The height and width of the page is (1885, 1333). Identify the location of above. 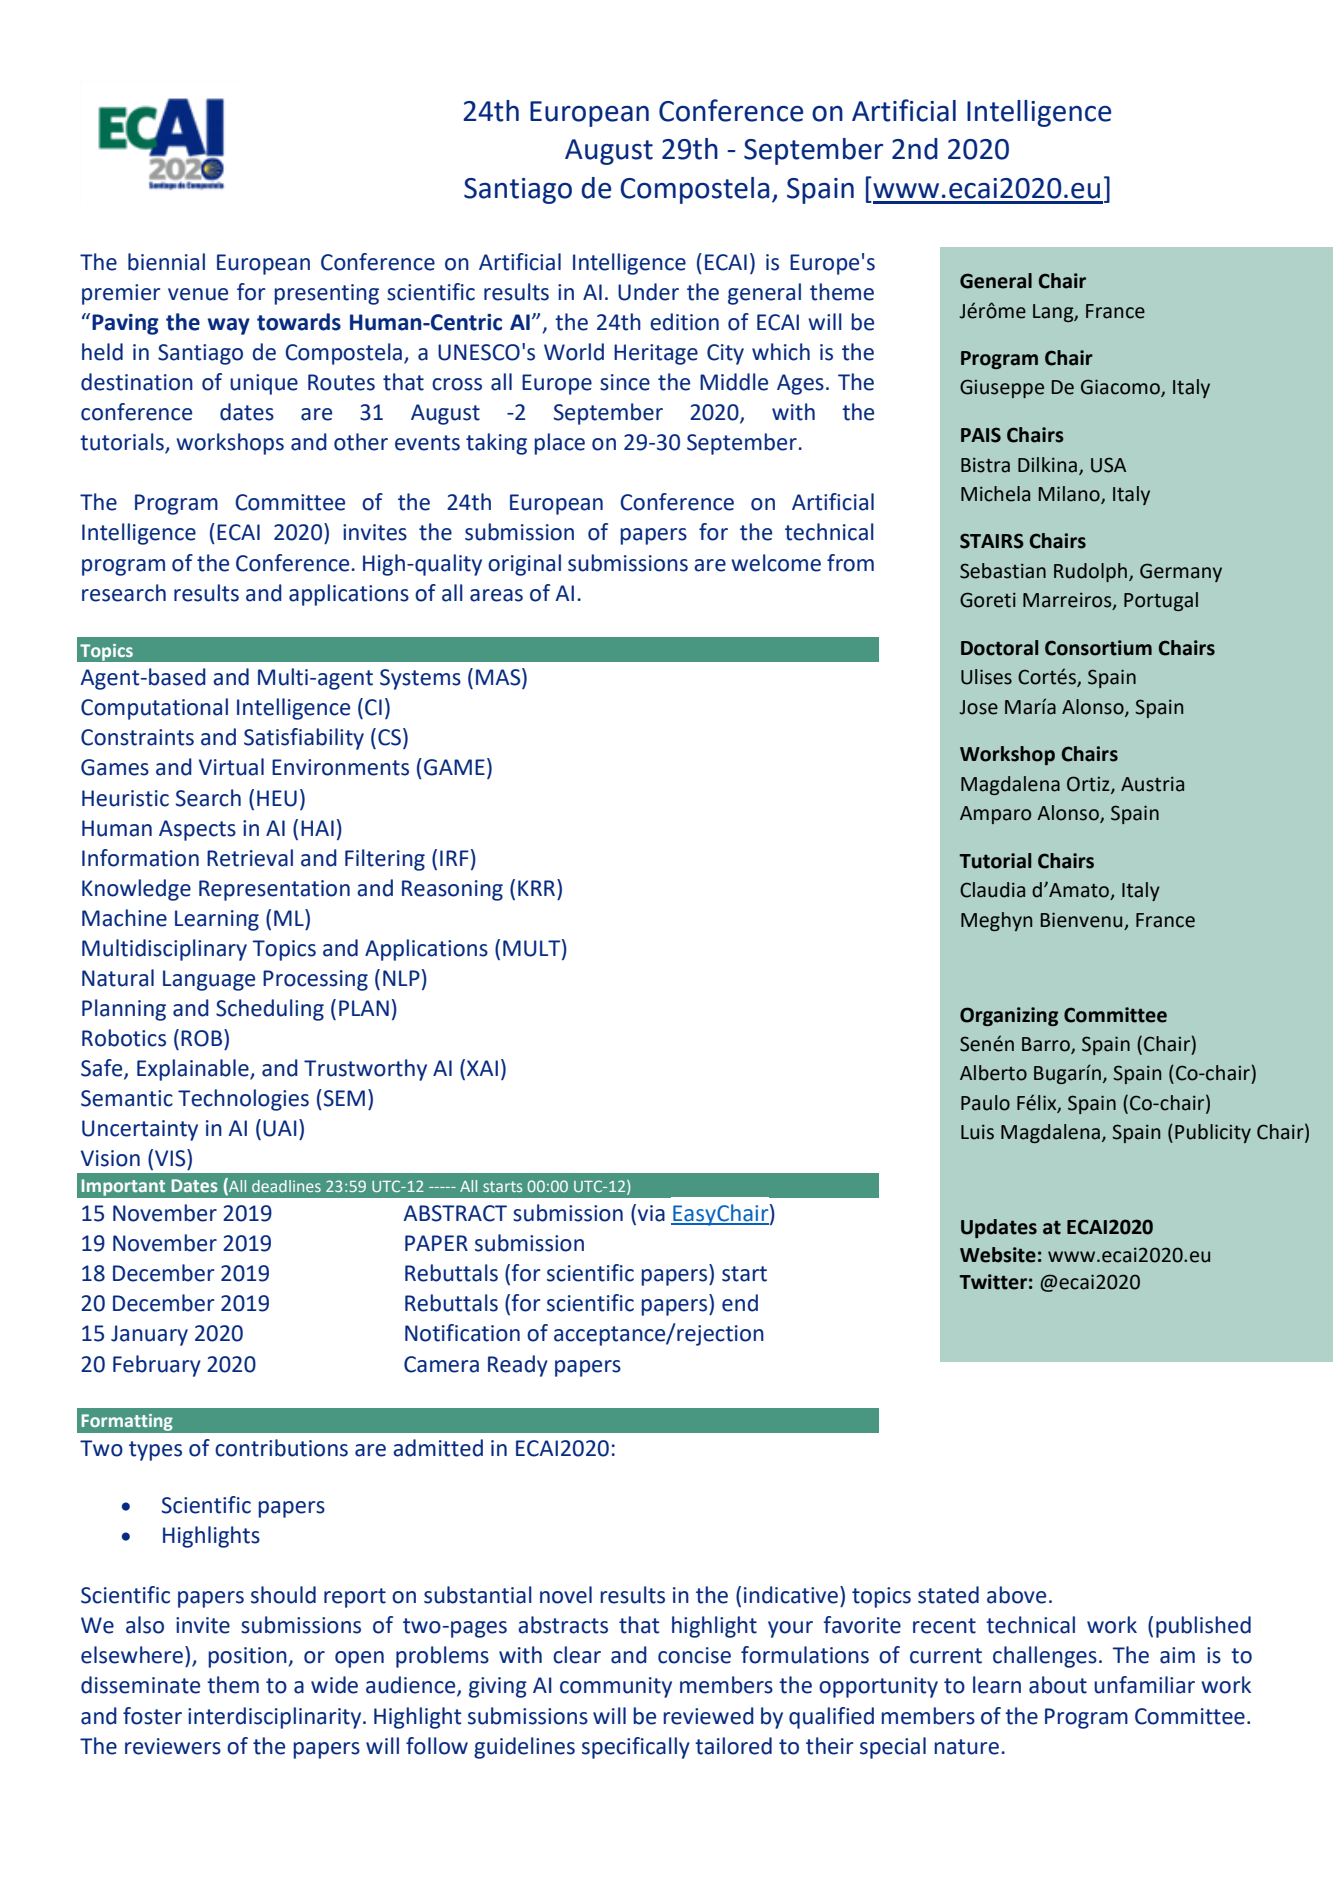
(1016, 1595).
